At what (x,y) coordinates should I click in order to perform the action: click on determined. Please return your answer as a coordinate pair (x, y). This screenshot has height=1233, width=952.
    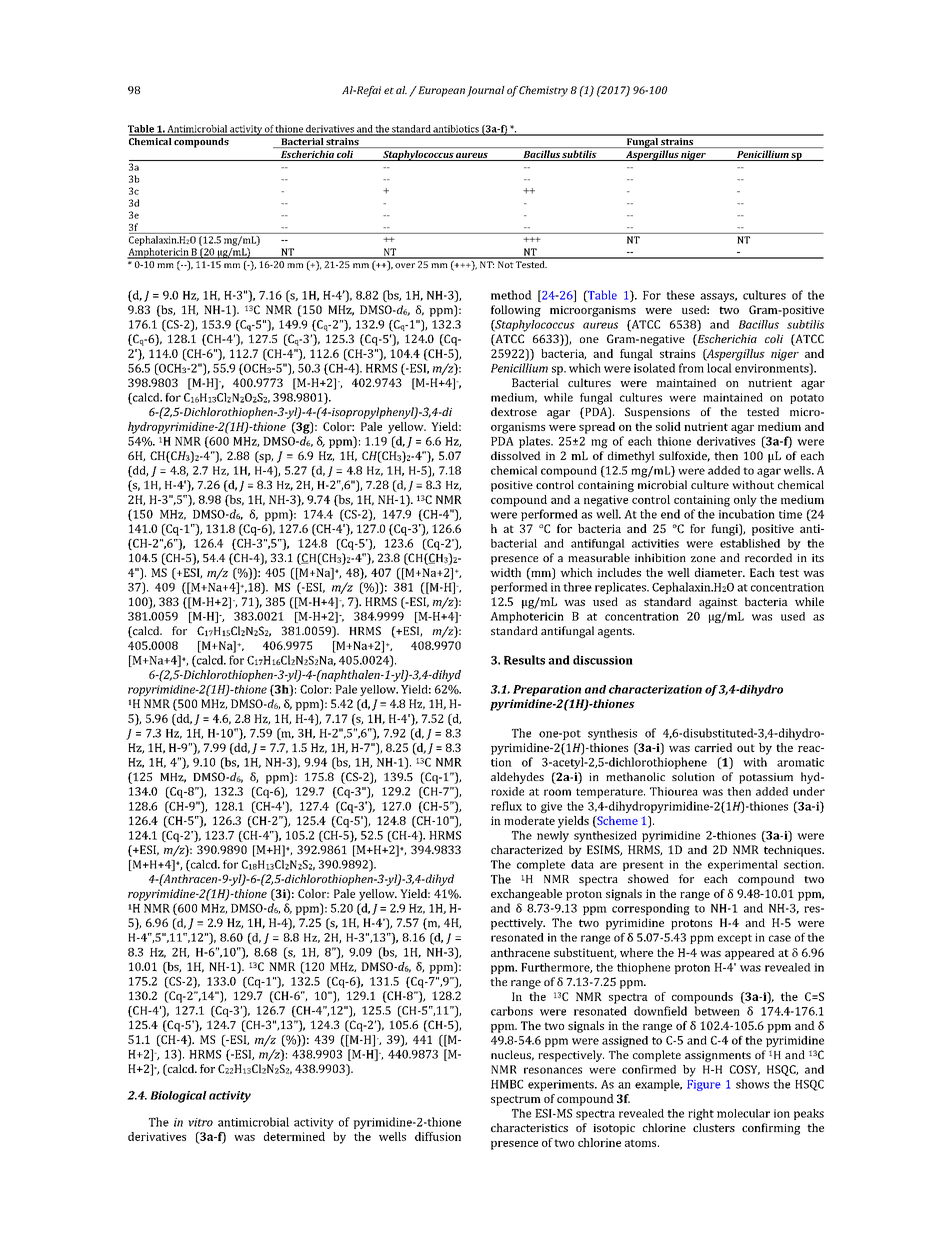
    Looking at the image, I should click on (294, 1136).
